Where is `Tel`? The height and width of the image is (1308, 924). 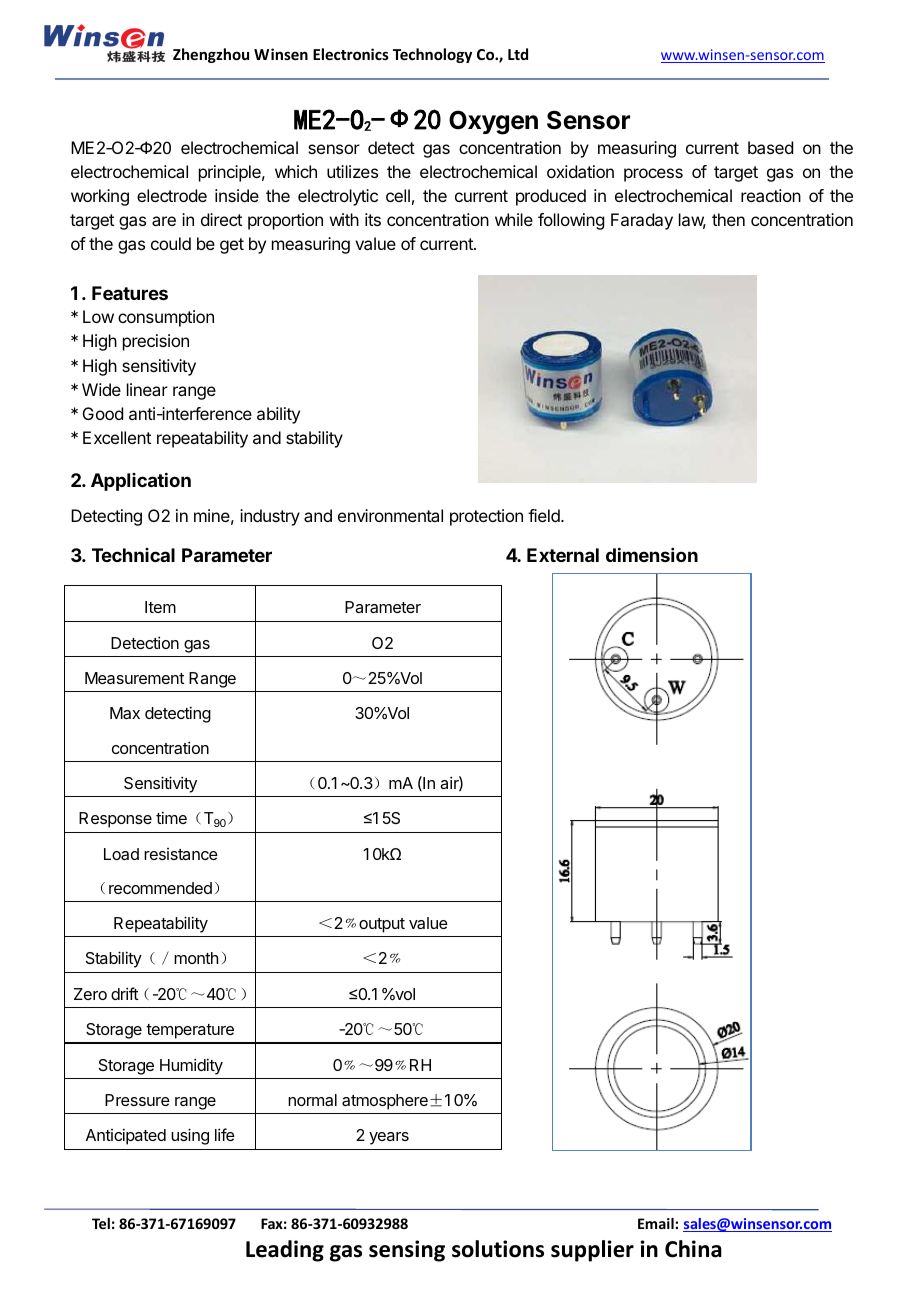
Tel is located at coordinates (101, 1223).
